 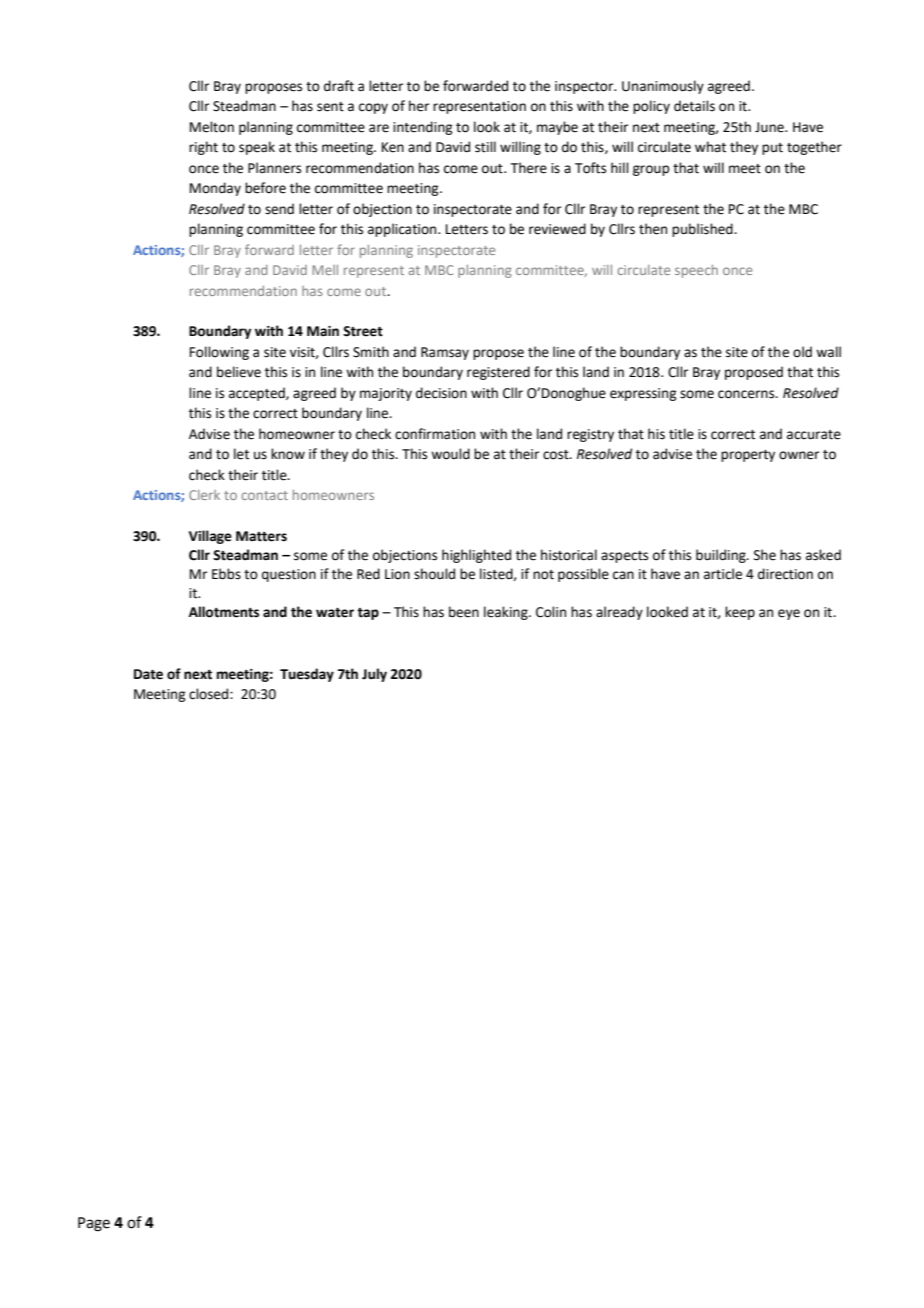 What do you see at coordinates (422, 128) in the document?
I see `intending` at bounding box center [422, 128].
